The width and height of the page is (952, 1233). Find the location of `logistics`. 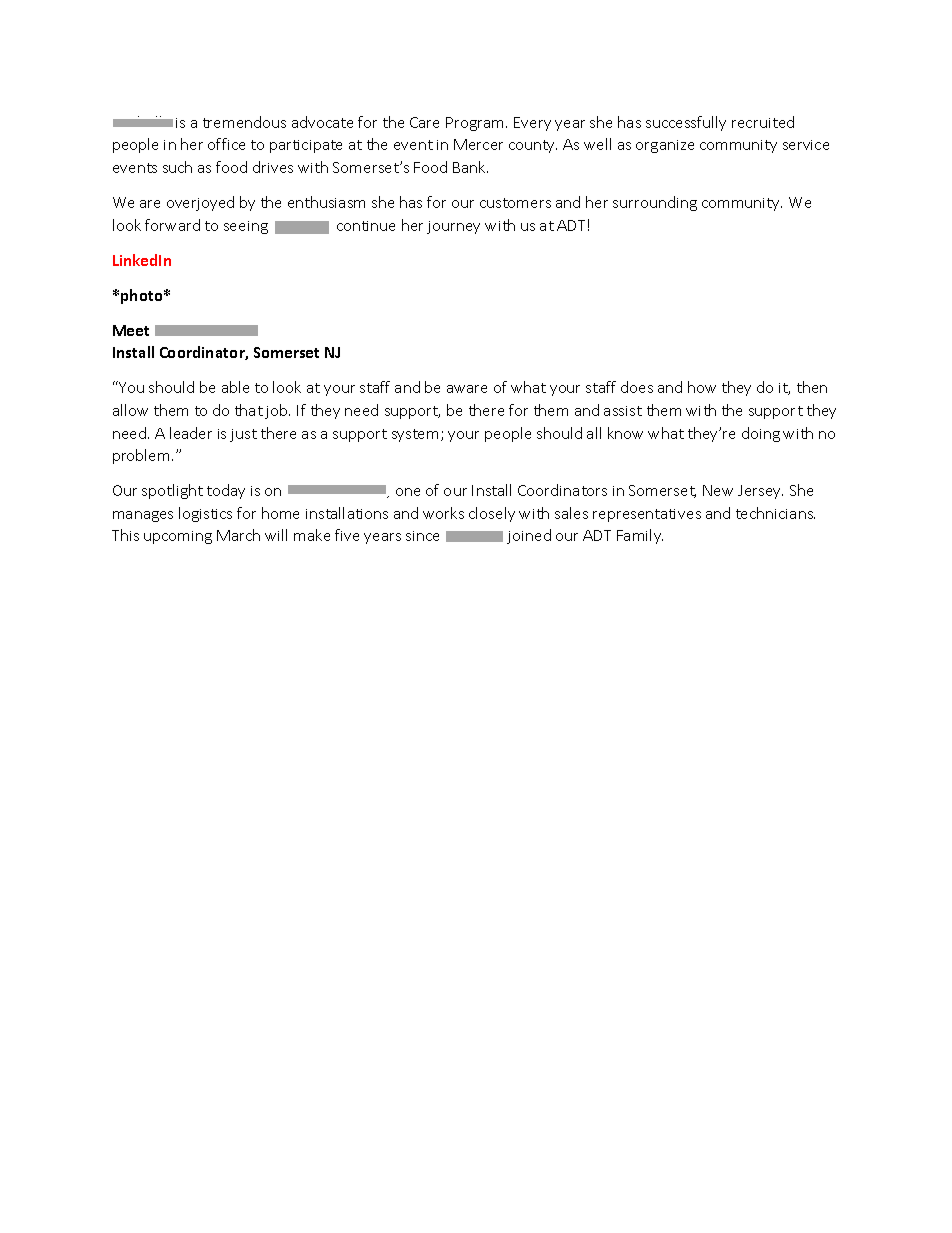

logistics is located at coordinates (205, 514).
